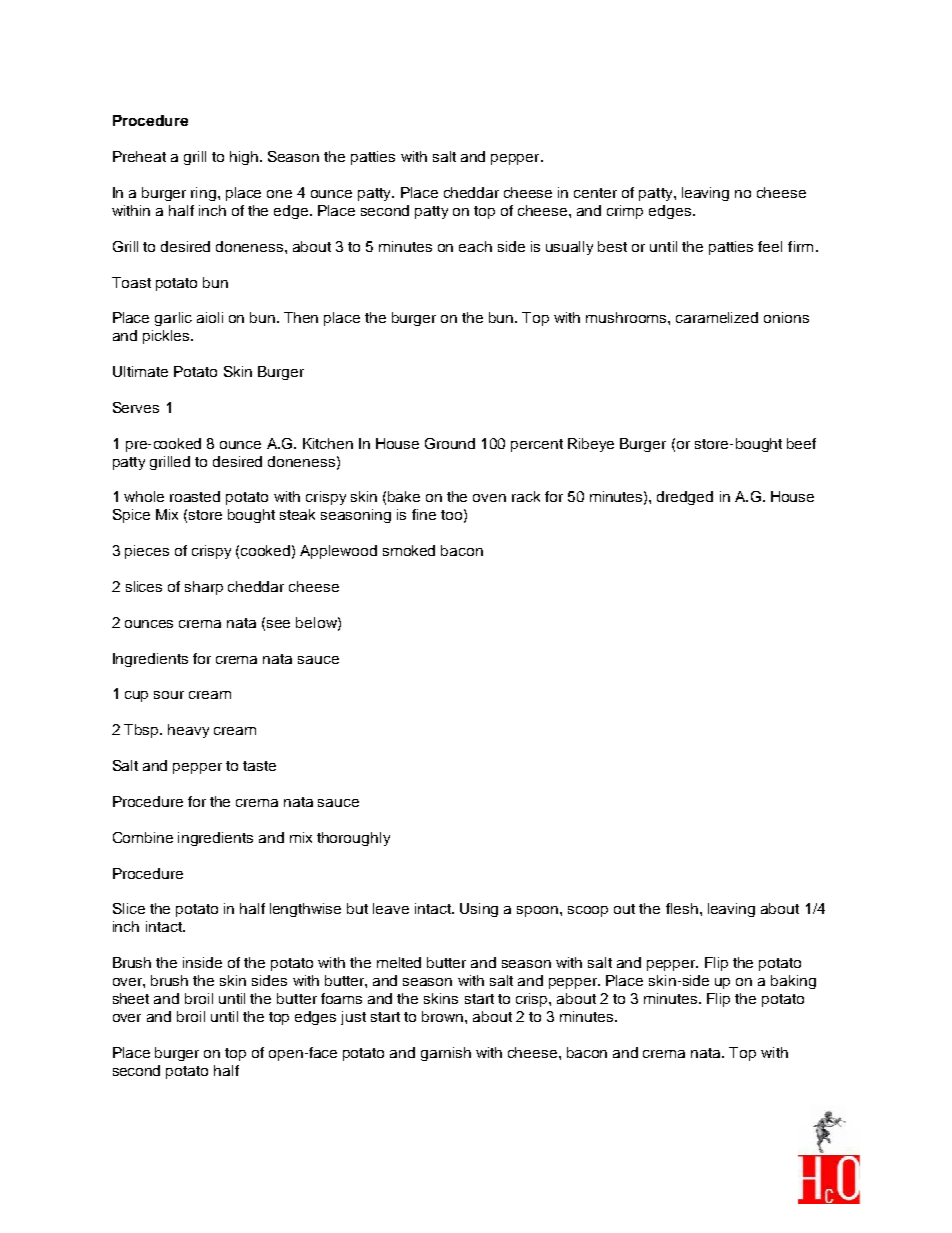 The height and width of the screenshot is (1233, 952). Describe the element at coordinates (801, 443) in the screenshot. I see `beef` at that location.
